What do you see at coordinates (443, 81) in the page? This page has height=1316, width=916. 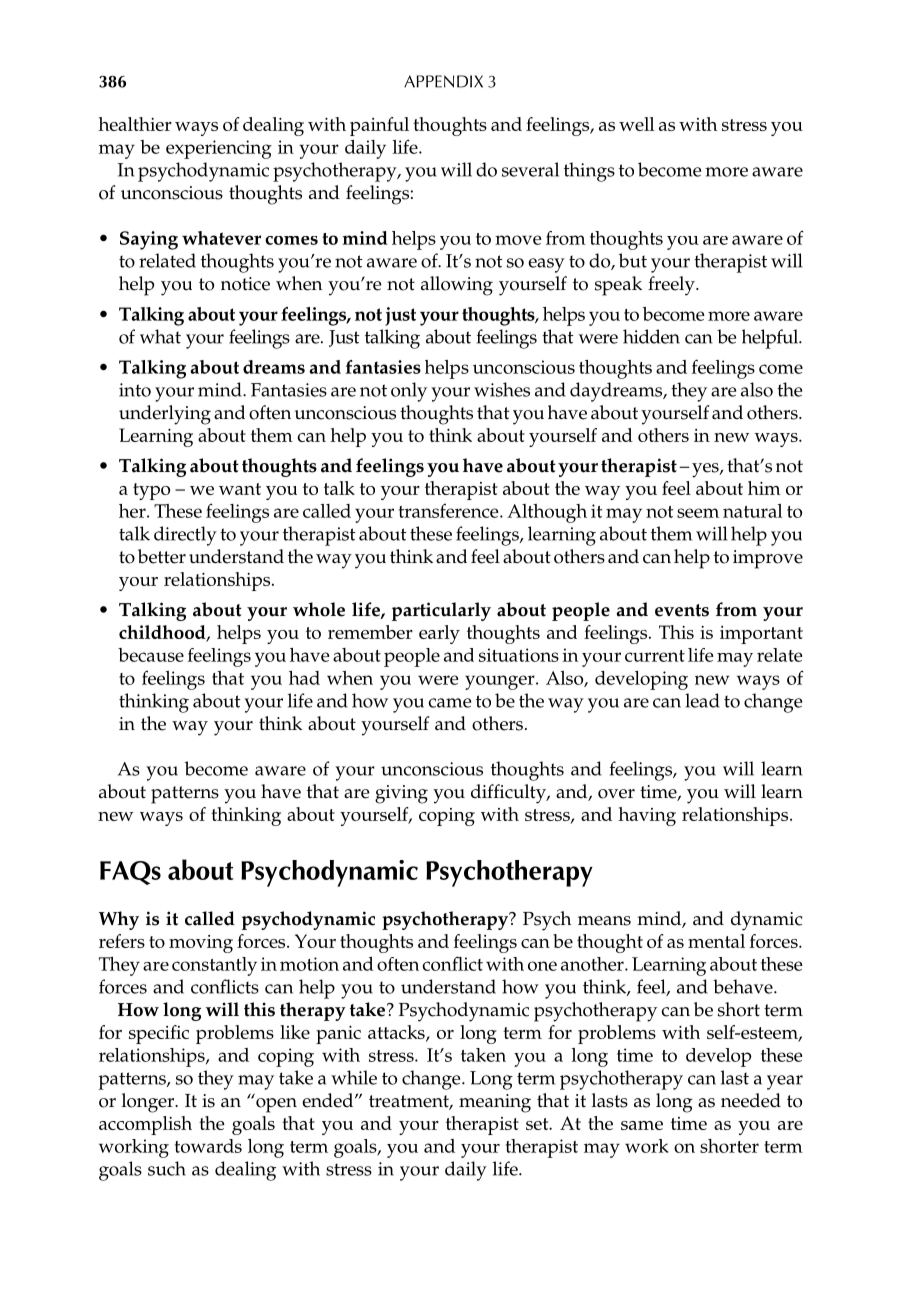 I see `APPENDIX` at bounding box center [443, 81].
